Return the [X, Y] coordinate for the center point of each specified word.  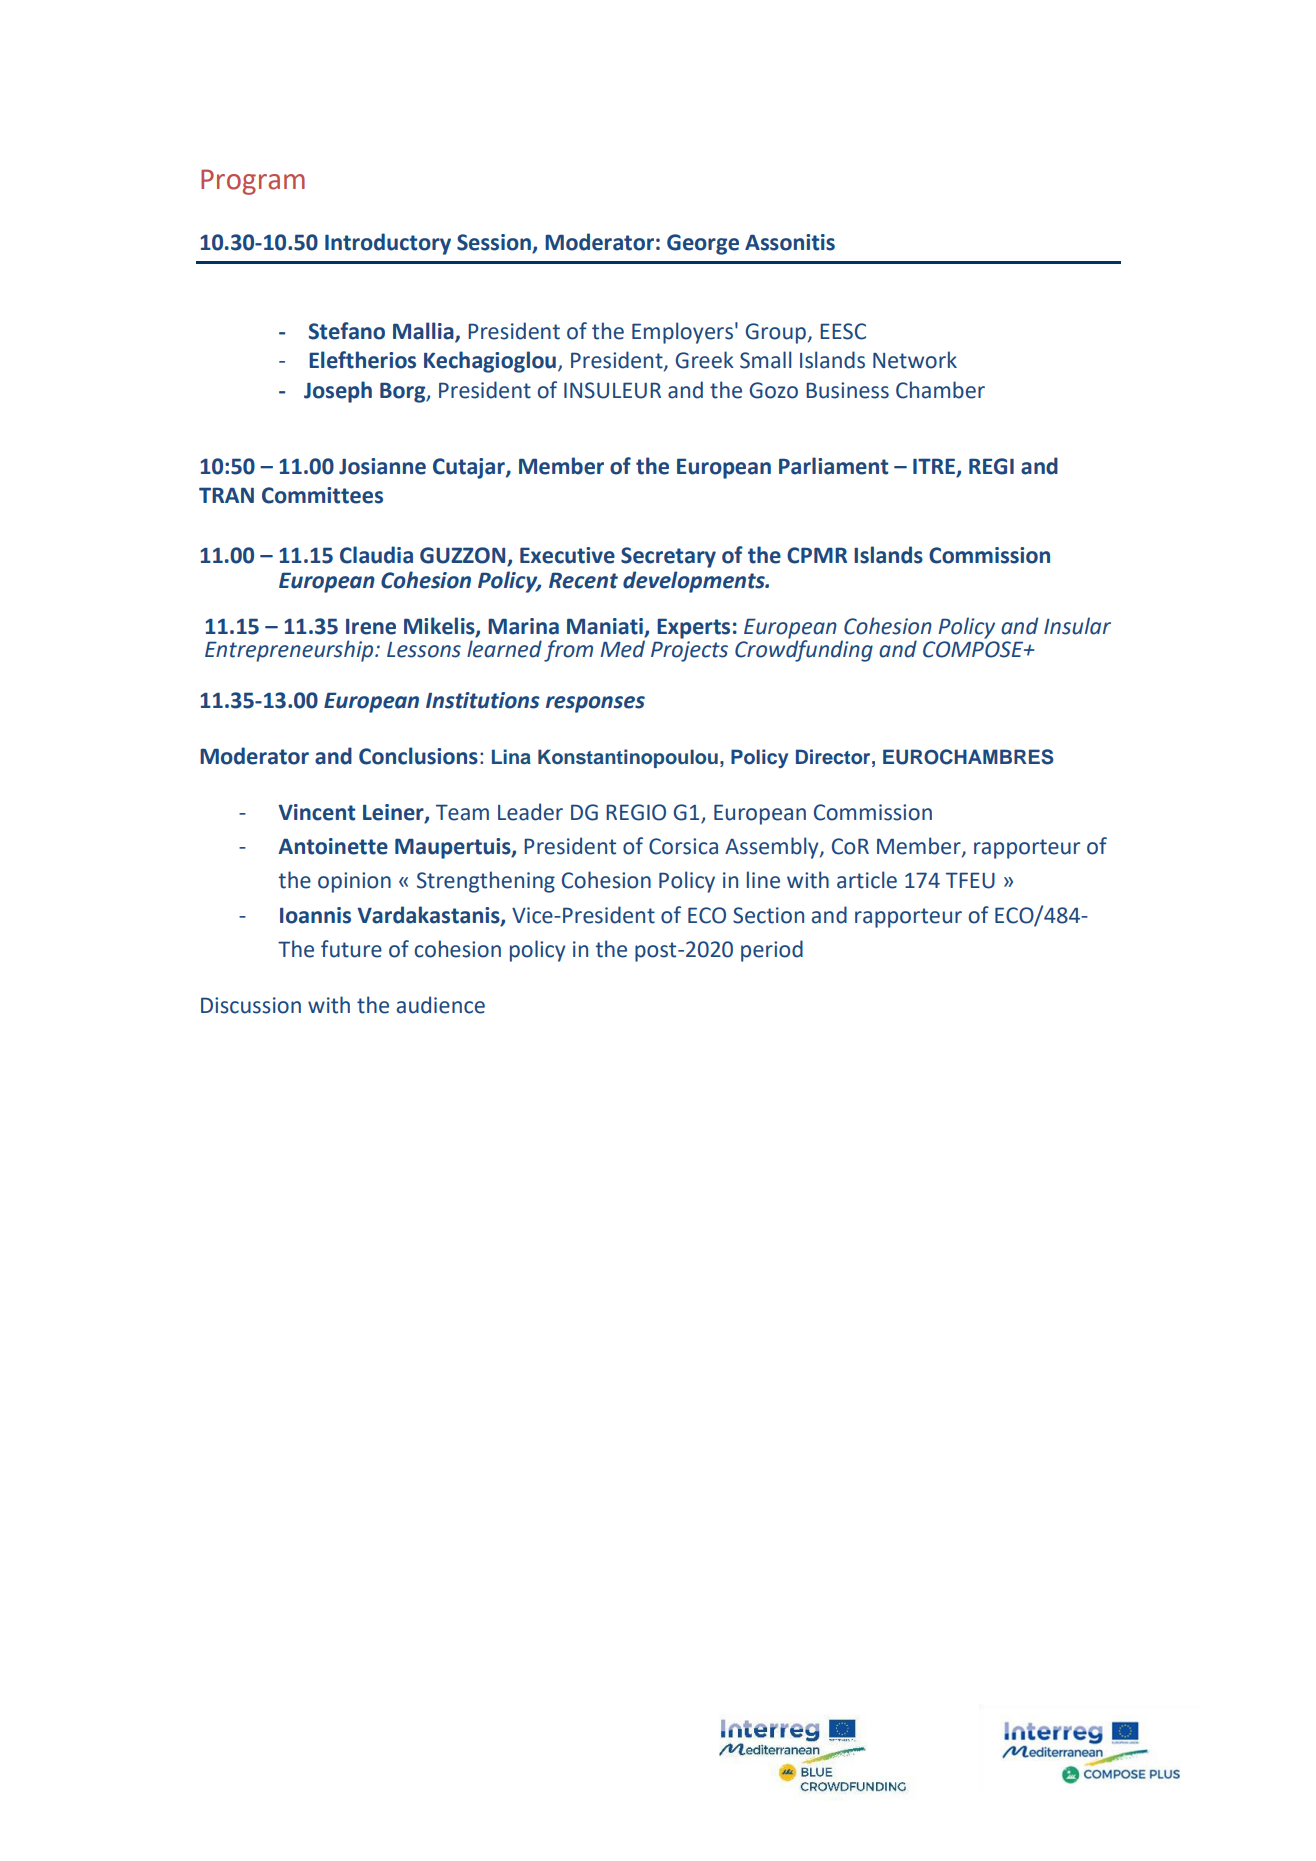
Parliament [833, 466]
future [351, 949]
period [772, 951]
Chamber [940, 390]
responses [595, 704]
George [703, 244]
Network [915, 360]
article [867, 880]
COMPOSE [974, 649]
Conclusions [418, 756]
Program [253, 182]
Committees [322, 495]
